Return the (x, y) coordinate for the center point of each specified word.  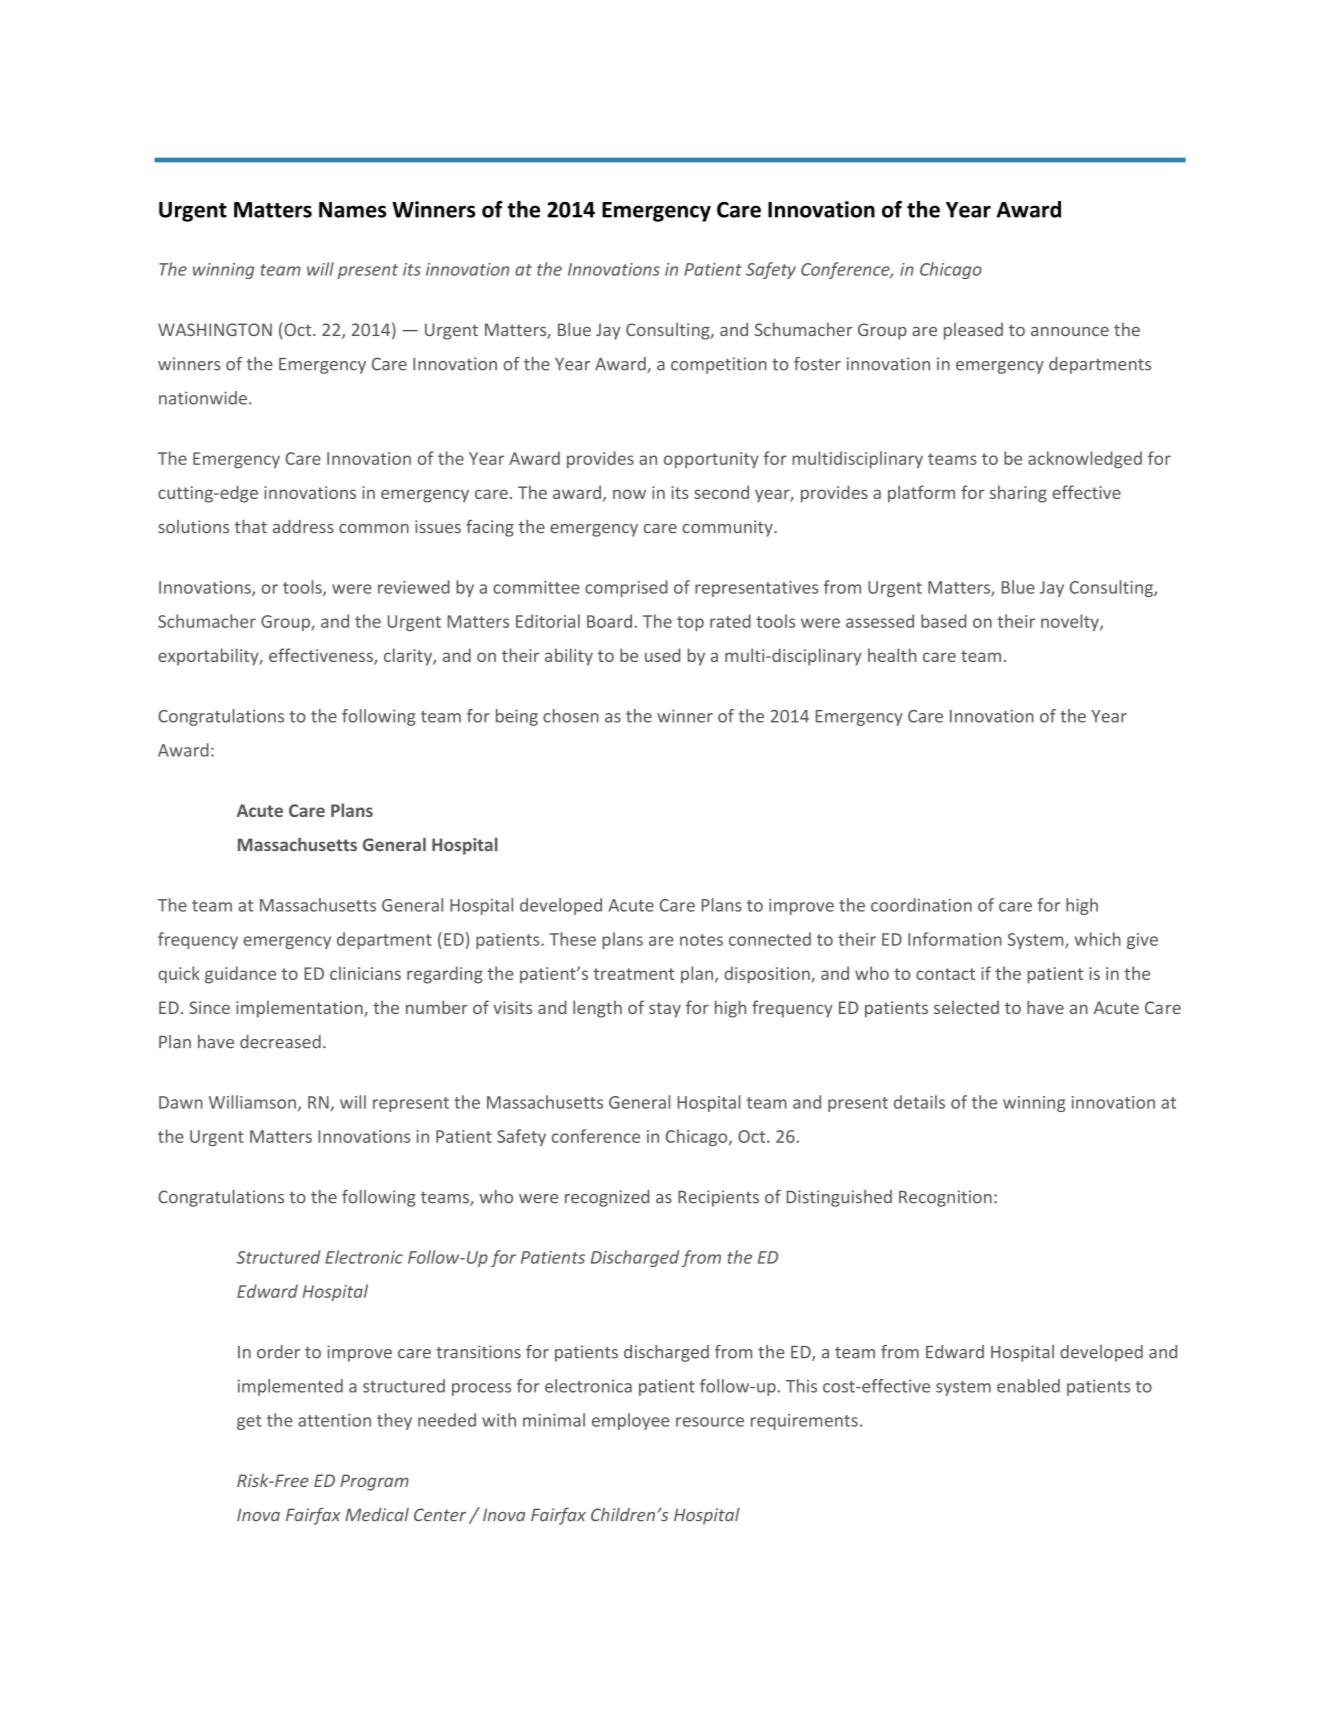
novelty (1071, 622)
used (662, 655)
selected (966, 1007)
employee (630, 1421)
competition (719, 365)
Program (374, 1482)
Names (352, 210)
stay (665, 1010)
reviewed (414, 587)
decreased (280, 1042)
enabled (1028, 1386)
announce (1070, 331)
